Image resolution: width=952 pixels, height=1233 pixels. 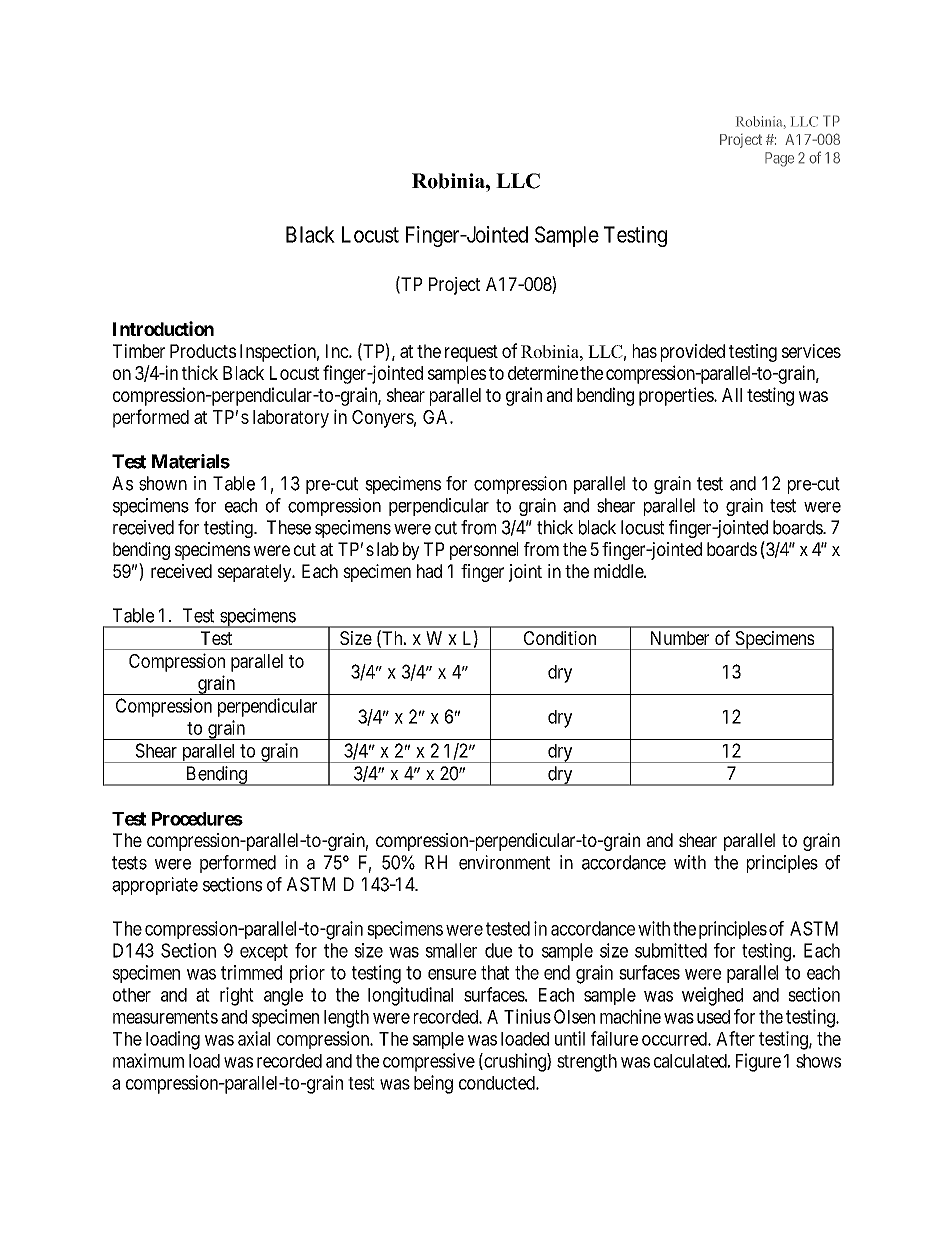 What do you see at coordinates (779, 159) in the screenshot?
I see `Page` at bounding box center [779, 159].
